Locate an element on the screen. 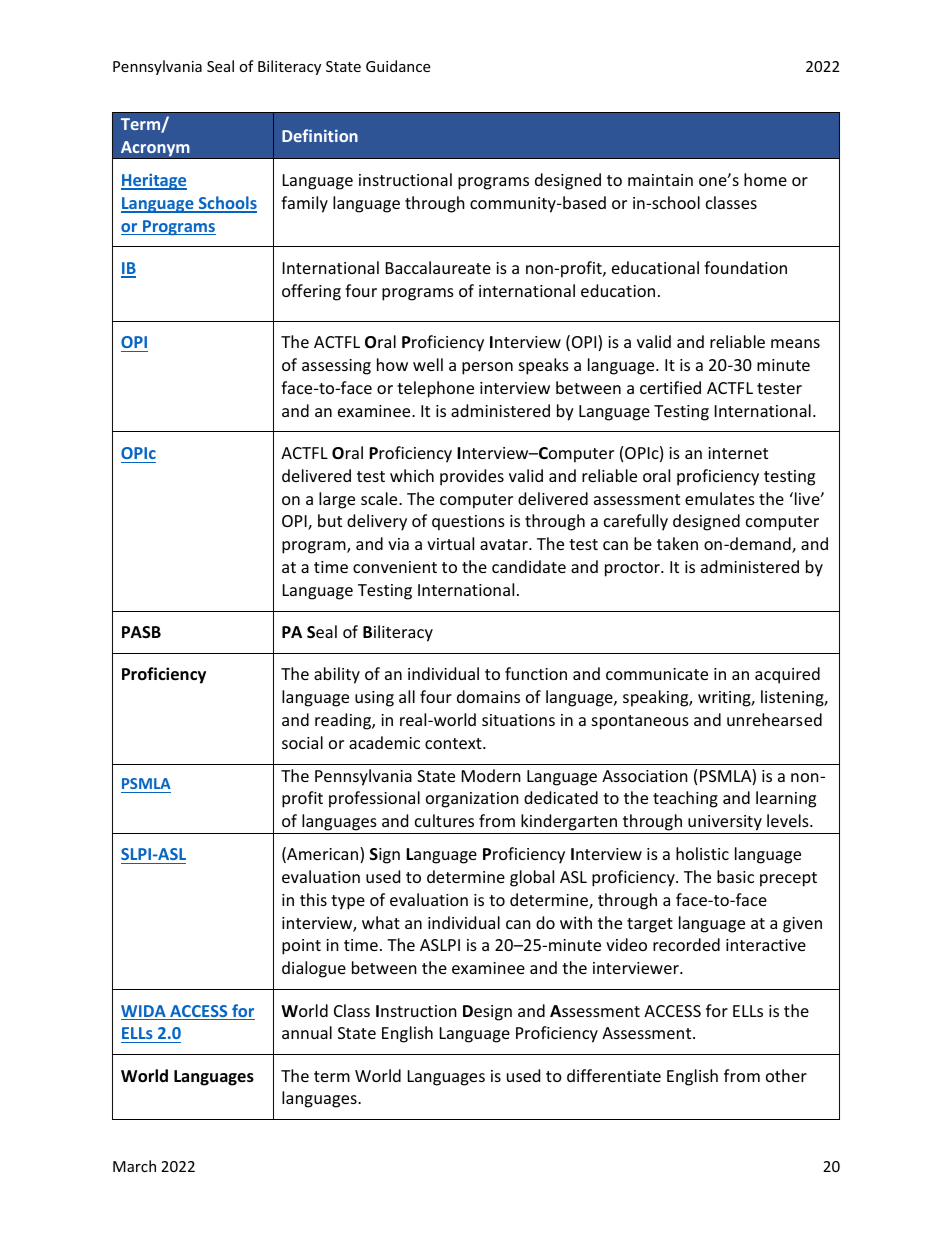 The width and height of the screenshot is (952, 1233). other is located at coordinates (786, 1075).
